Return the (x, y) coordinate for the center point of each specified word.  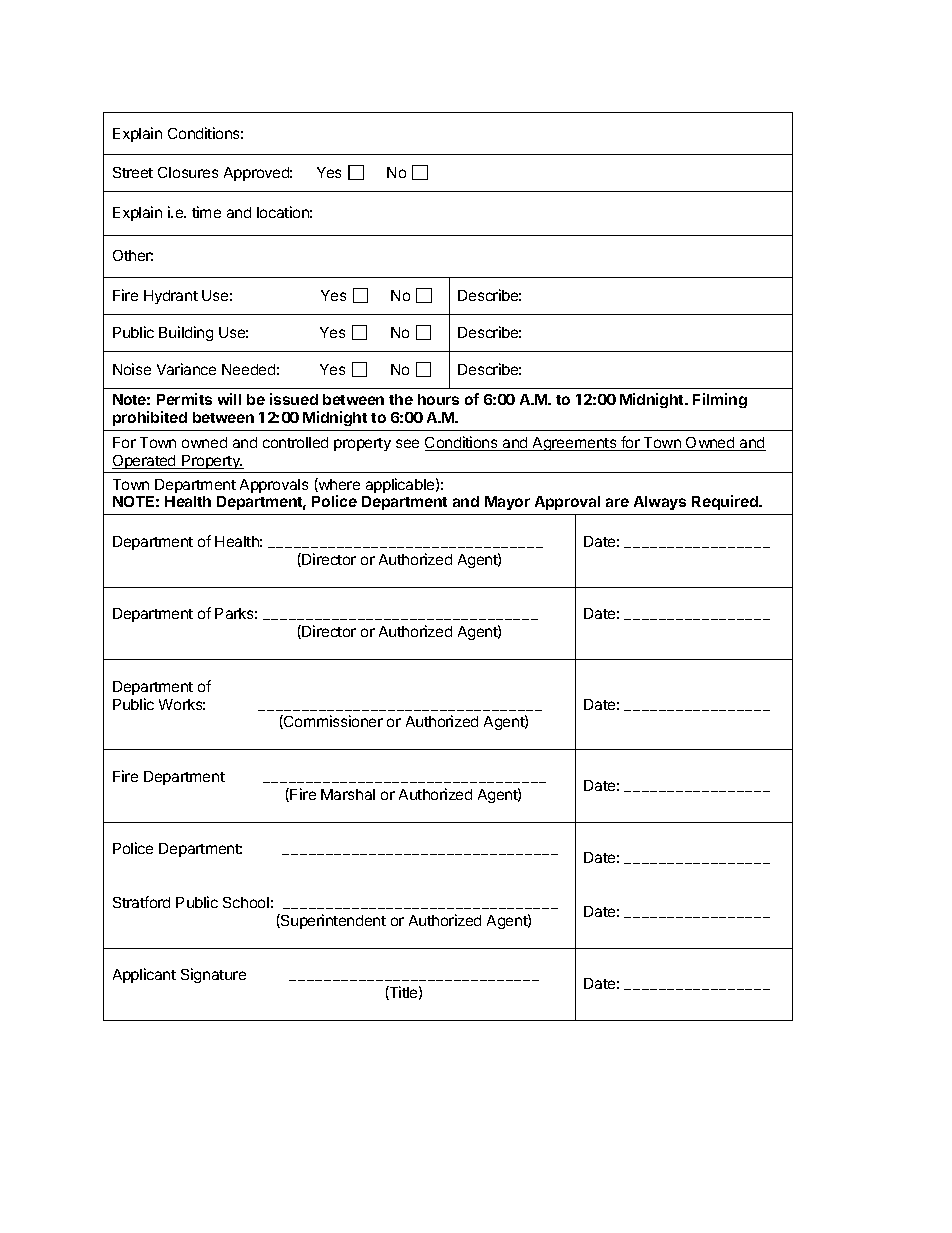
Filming (720, 400)
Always (660, 503)
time (206, 212)
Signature (213, 975)
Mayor (507, 503)
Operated (145, 462)
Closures (188, 172)
